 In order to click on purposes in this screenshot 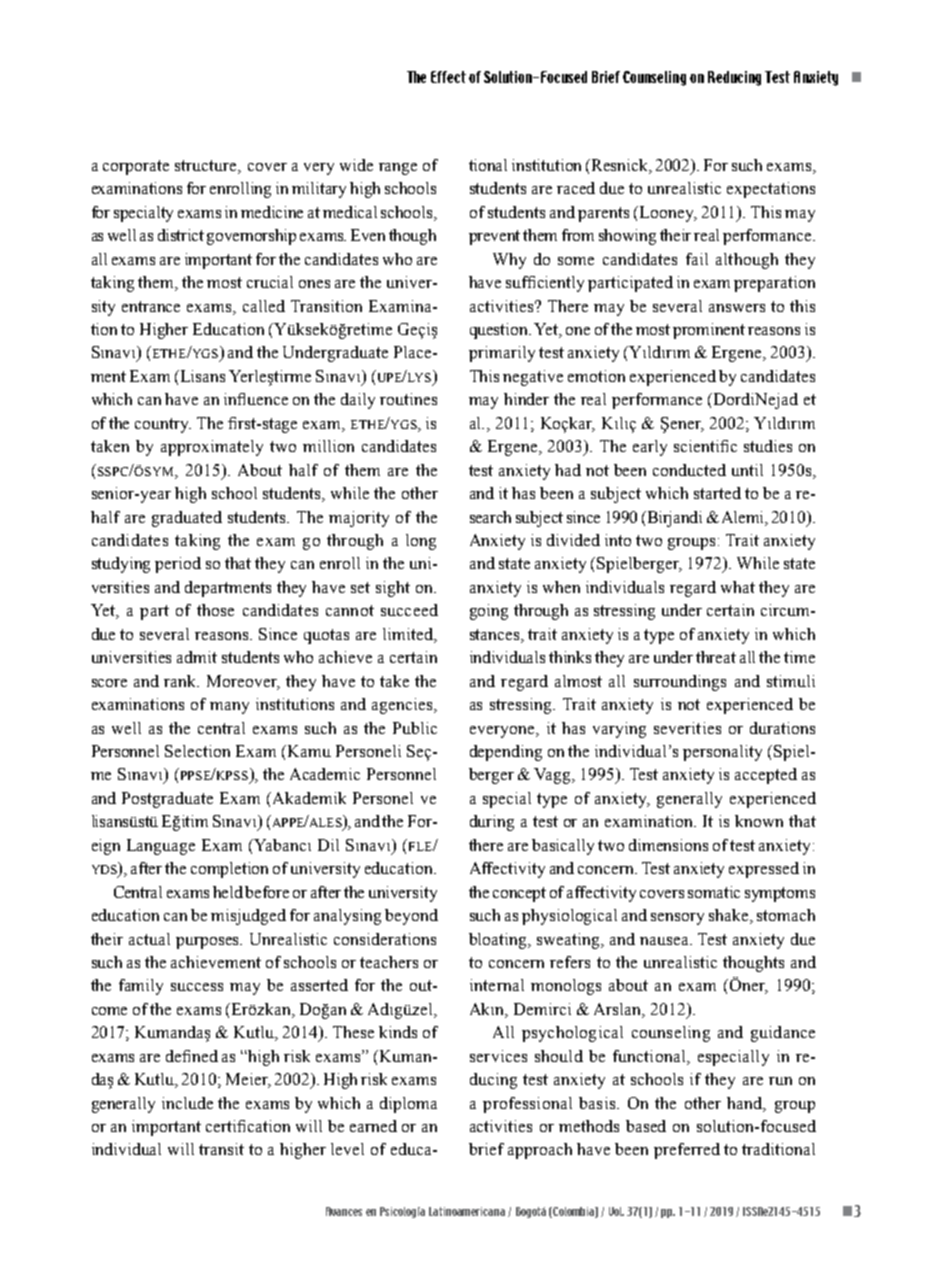, I will do `click(209, 943)`.
